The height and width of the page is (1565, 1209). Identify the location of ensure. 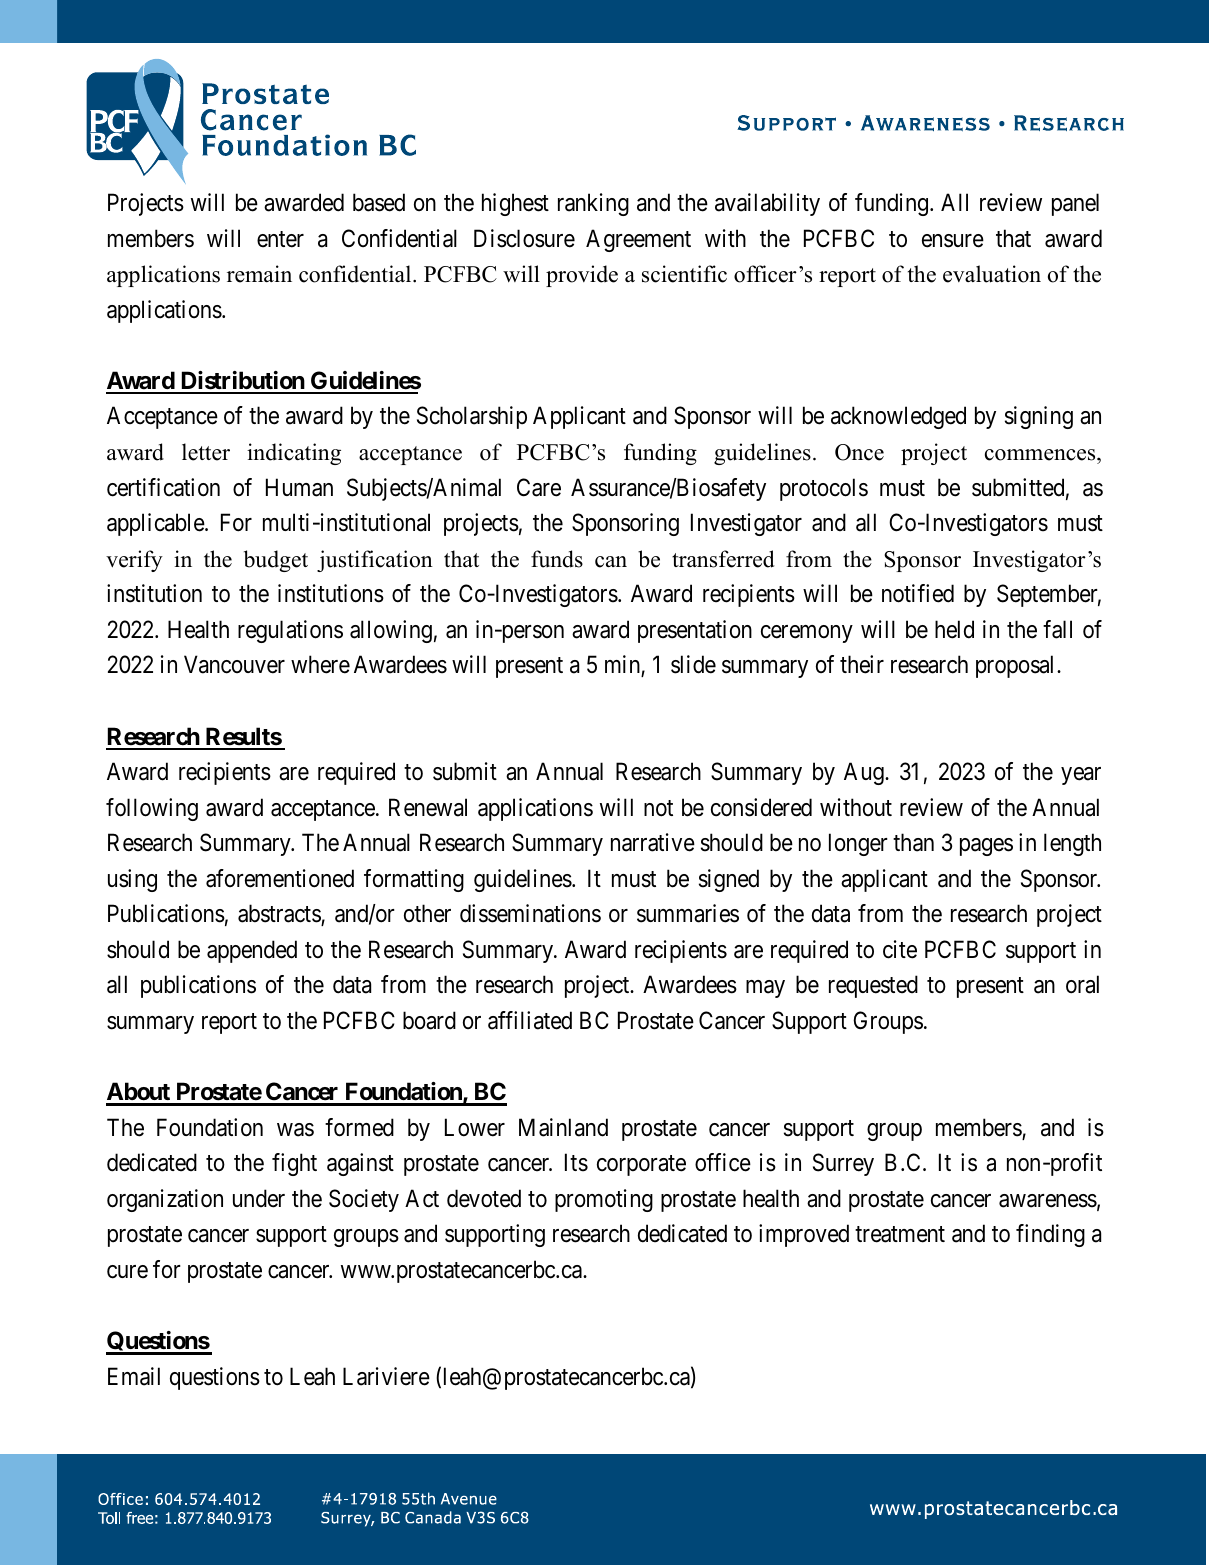
(953, 241).
